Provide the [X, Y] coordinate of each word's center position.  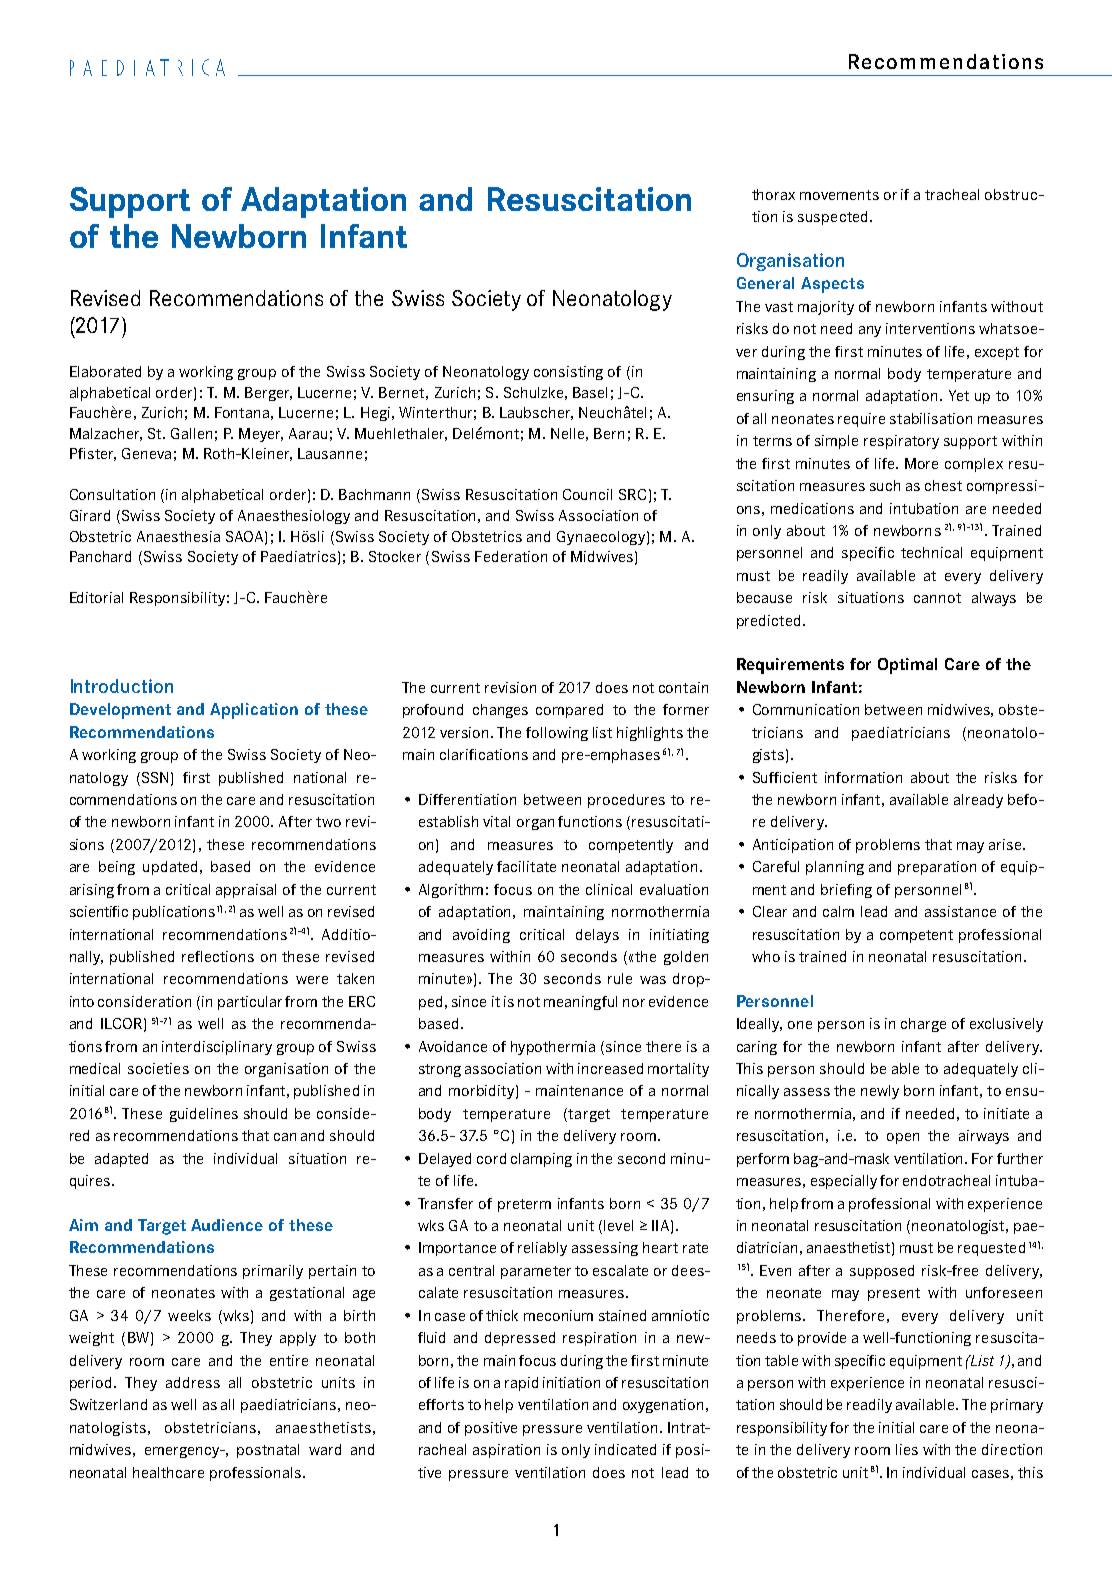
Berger [268, 394]
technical [931, 552]
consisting [568, 373]
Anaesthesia [178, 536]
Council [587, 494]
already [978, 801]
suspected [832, 218]
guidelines [204, 1115]
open [903, 1138]
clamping [541, 1160]
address [193, 1382]
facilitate [526, 866]
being [117, 868]
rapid [521, 1384]
